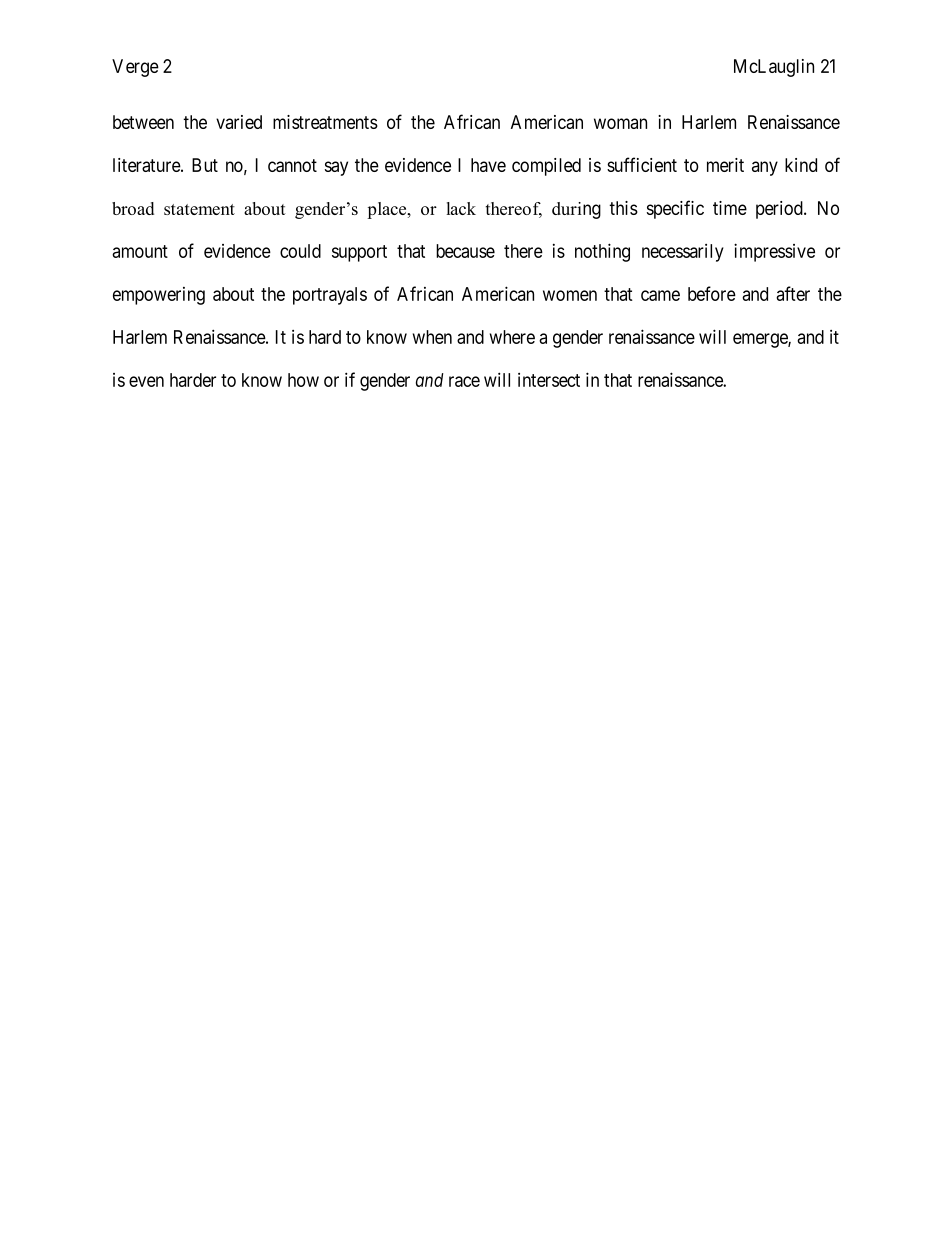 The height and width of the screenshot is (1233, 952). Describe the element at coordinates (725, 165) in the screenshot. I see `merit` at that location.
